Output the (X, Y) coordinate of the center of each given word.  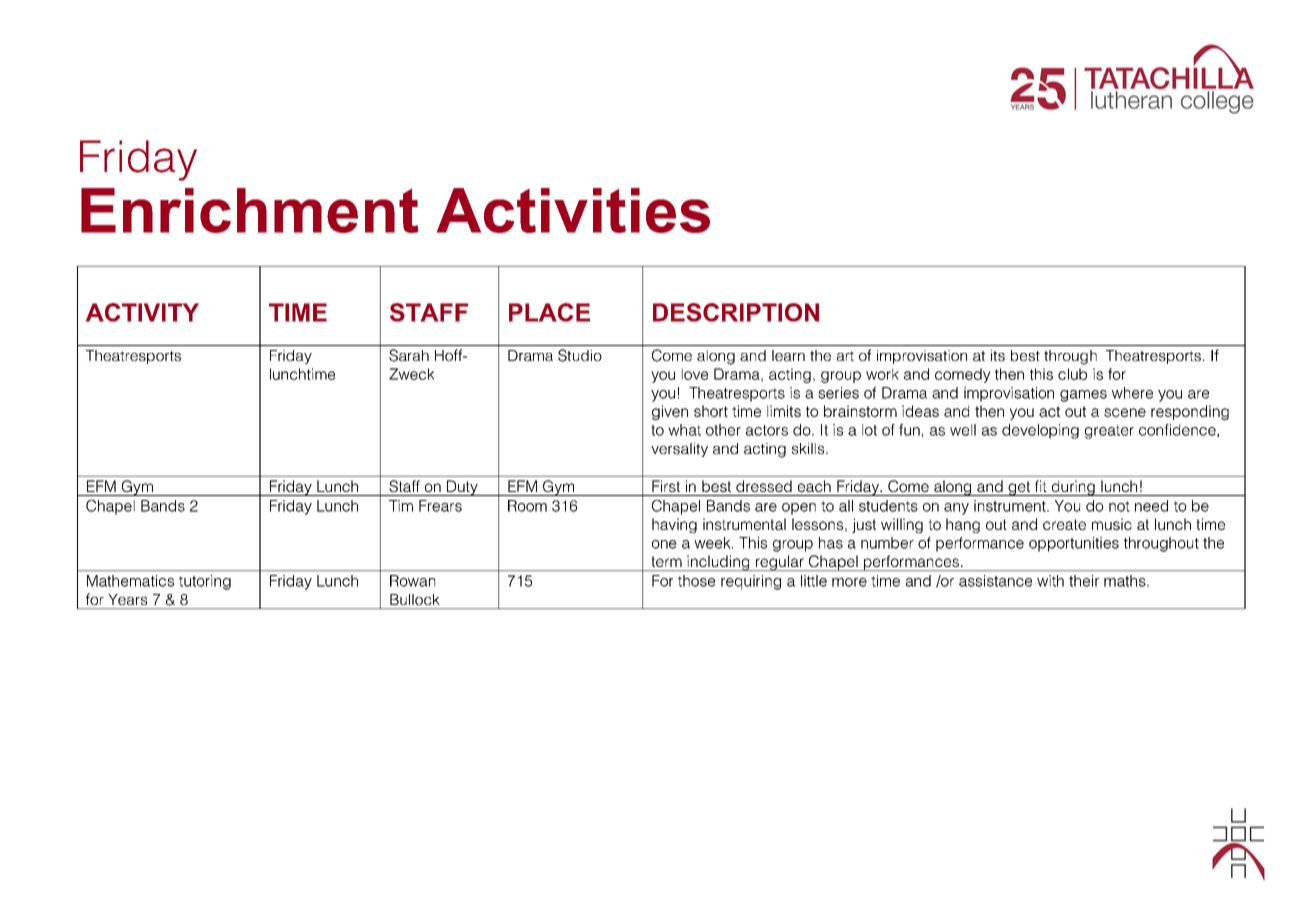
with (1050, 581)
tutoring (205, 582)
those (696, 581)
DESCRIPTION (736, 312)
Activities (573, 210)
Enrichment (250, 210)
